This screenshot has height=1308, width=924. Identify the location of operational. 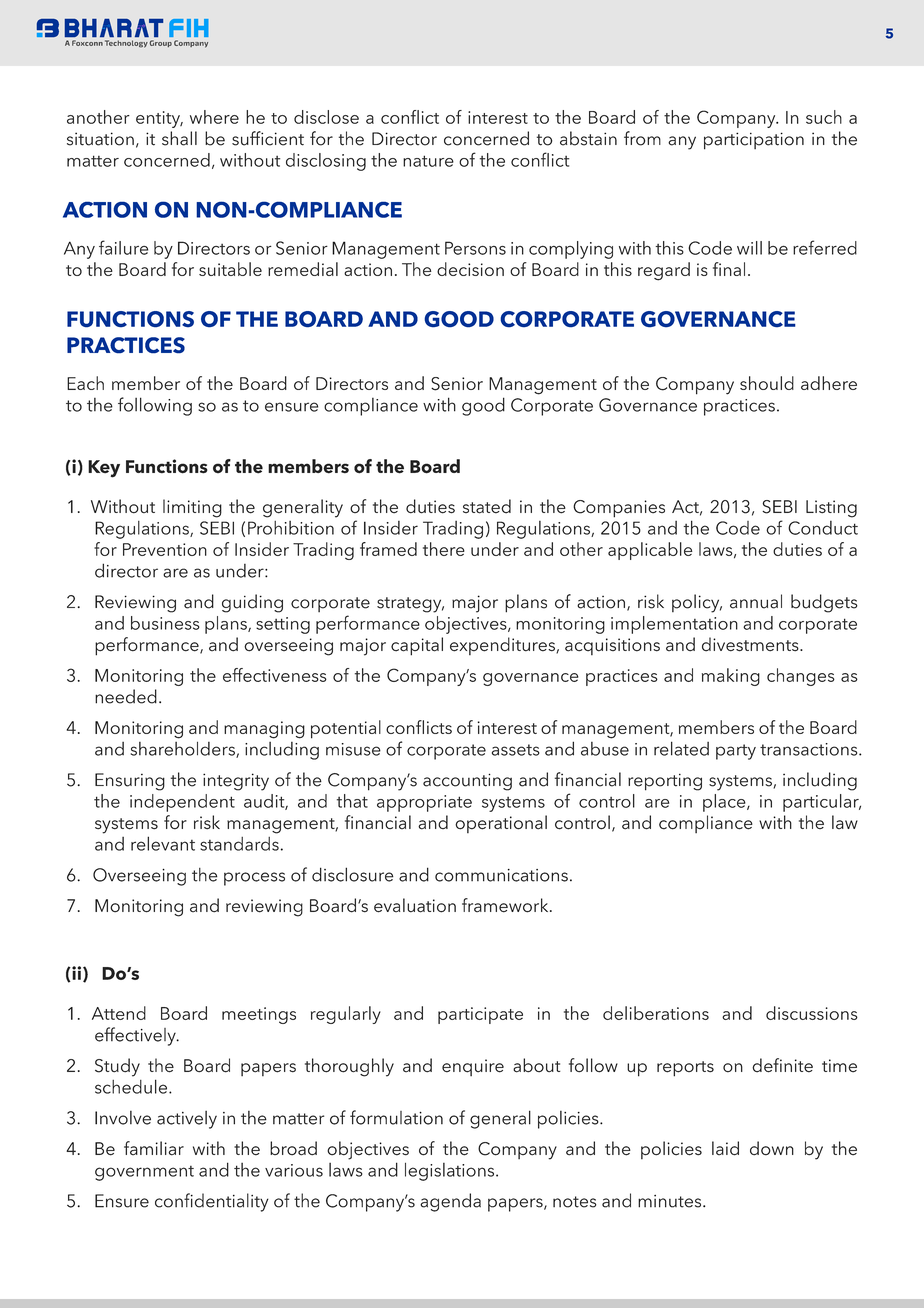
(501, 824).
